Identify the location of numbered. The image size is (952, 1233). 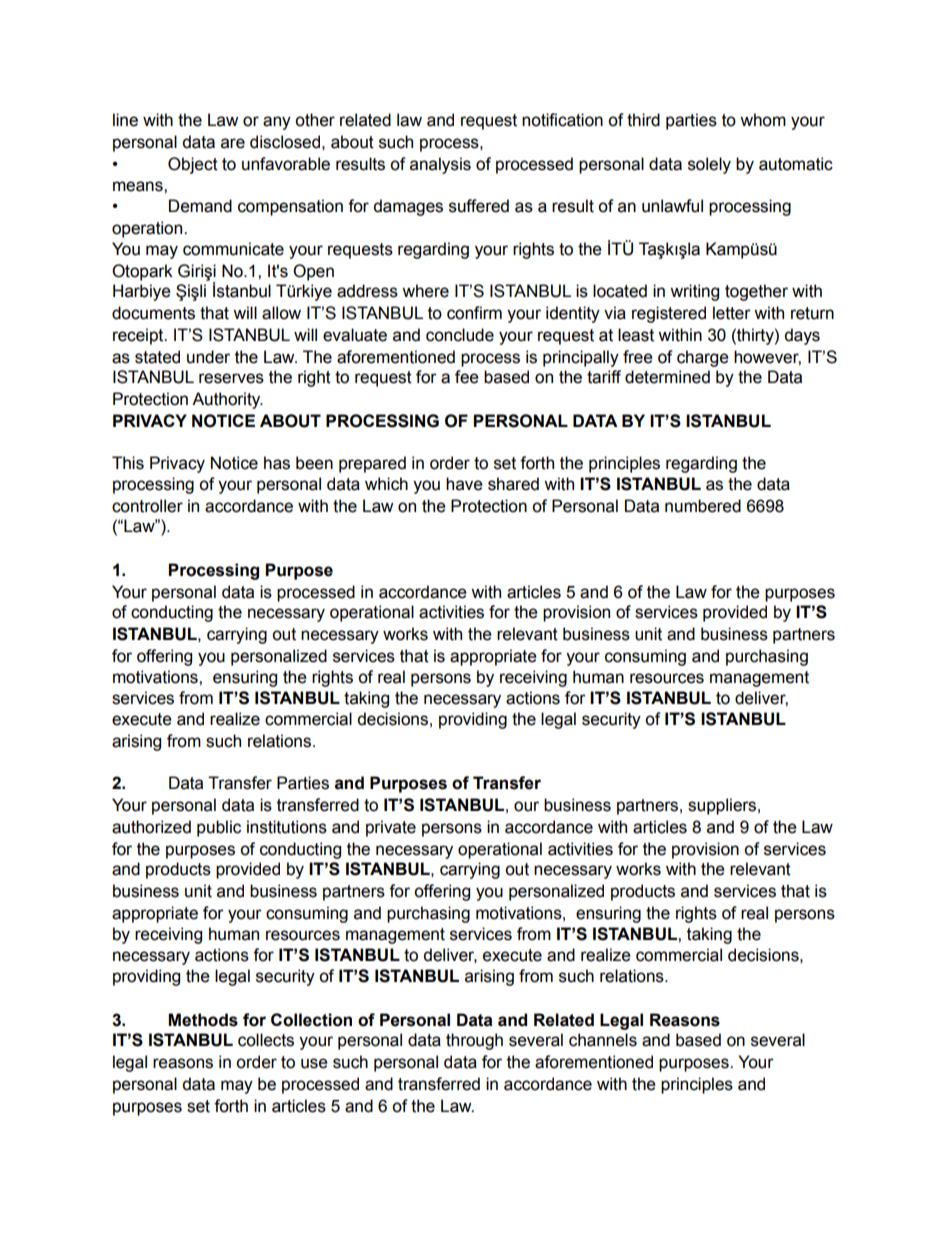
(703, 506).
